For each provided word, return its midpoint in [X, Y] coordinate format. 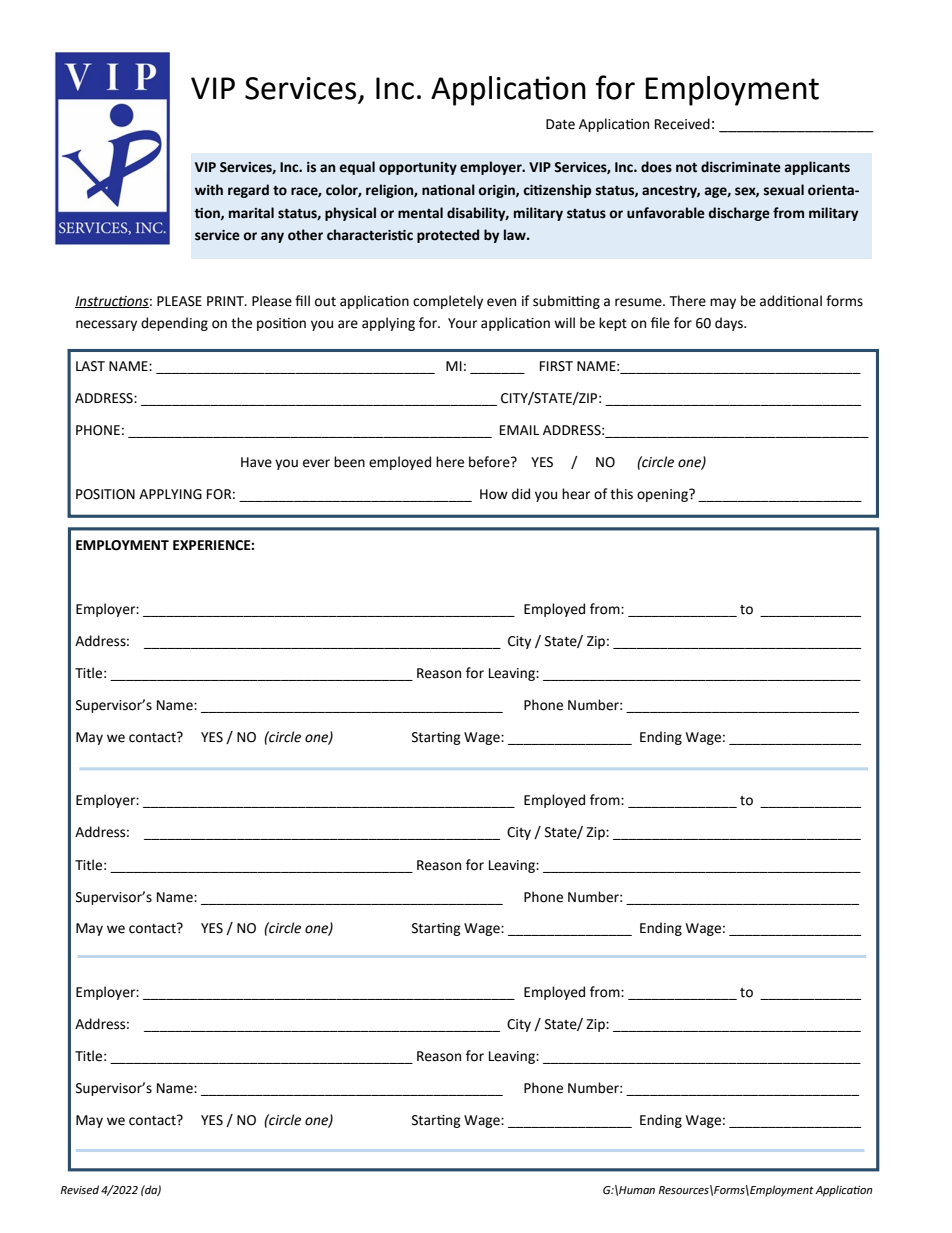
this [621, 494]
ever [316, 463]
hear [576, 494]
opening [663, 495]
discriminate [741, 167]
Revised [79, 1190]
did [521, 494]
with [209, 190]
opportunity [418, 168]
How [494, 494]
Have [256, 462]
